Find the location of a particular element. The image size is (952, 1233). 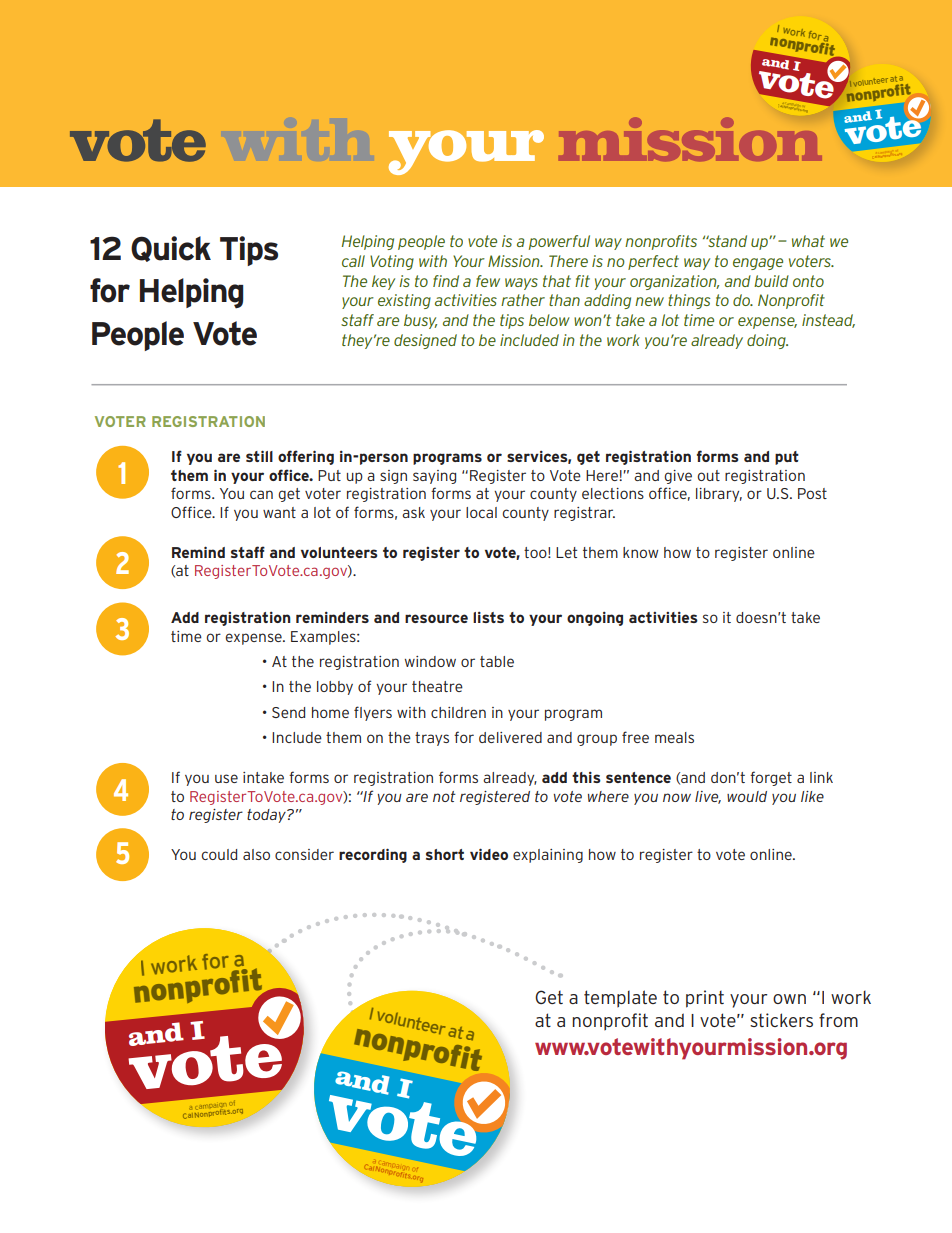

engage is located at coordinates (758, 264).
